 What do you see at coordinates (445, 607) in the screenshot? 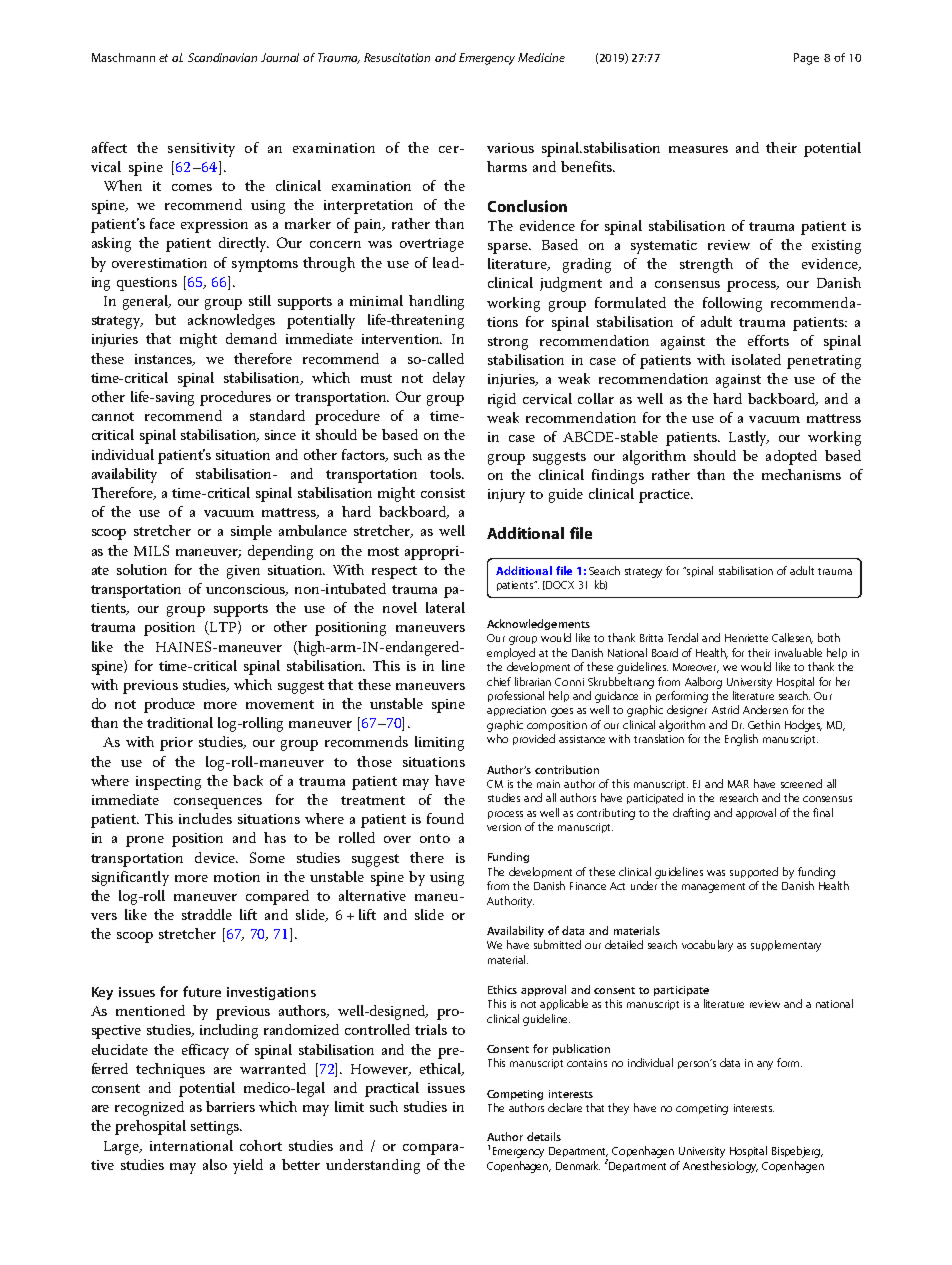
I see `lateral` at bounding box center [445, 607].
